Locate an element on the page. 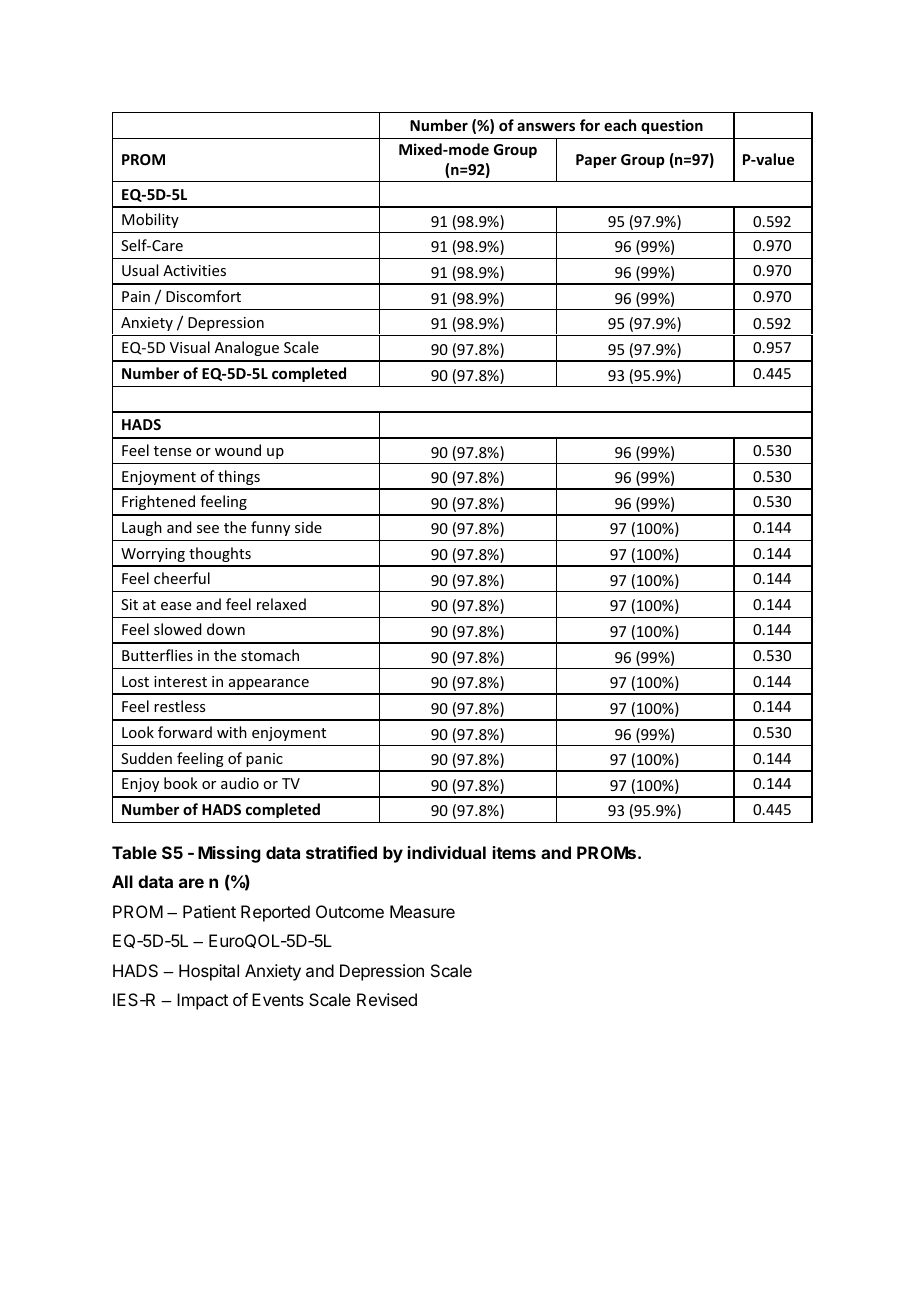  stomach is located at coordinates (270, 655).
